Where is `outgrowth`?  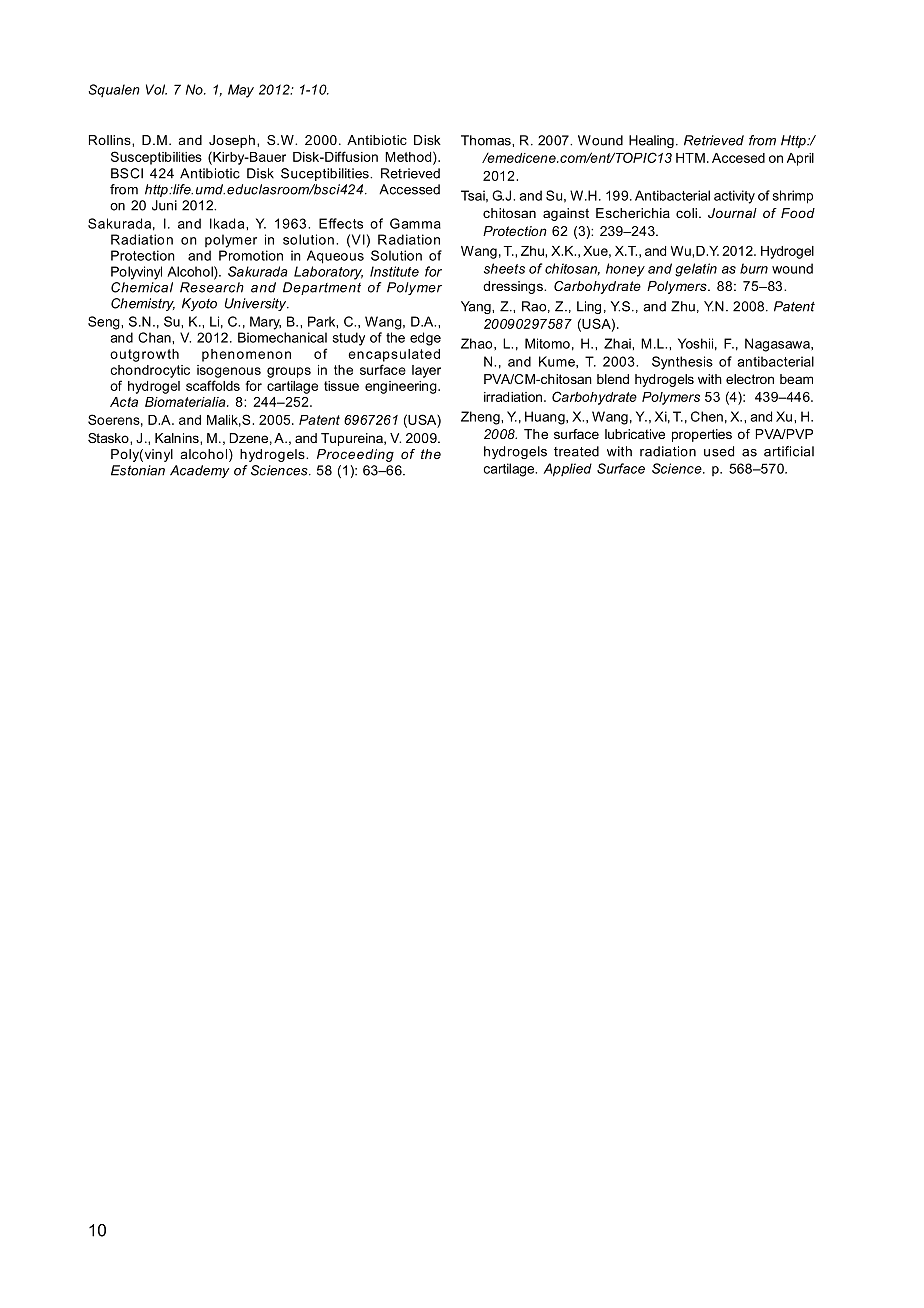 outgrowth is located at coordinates (144, 355).
